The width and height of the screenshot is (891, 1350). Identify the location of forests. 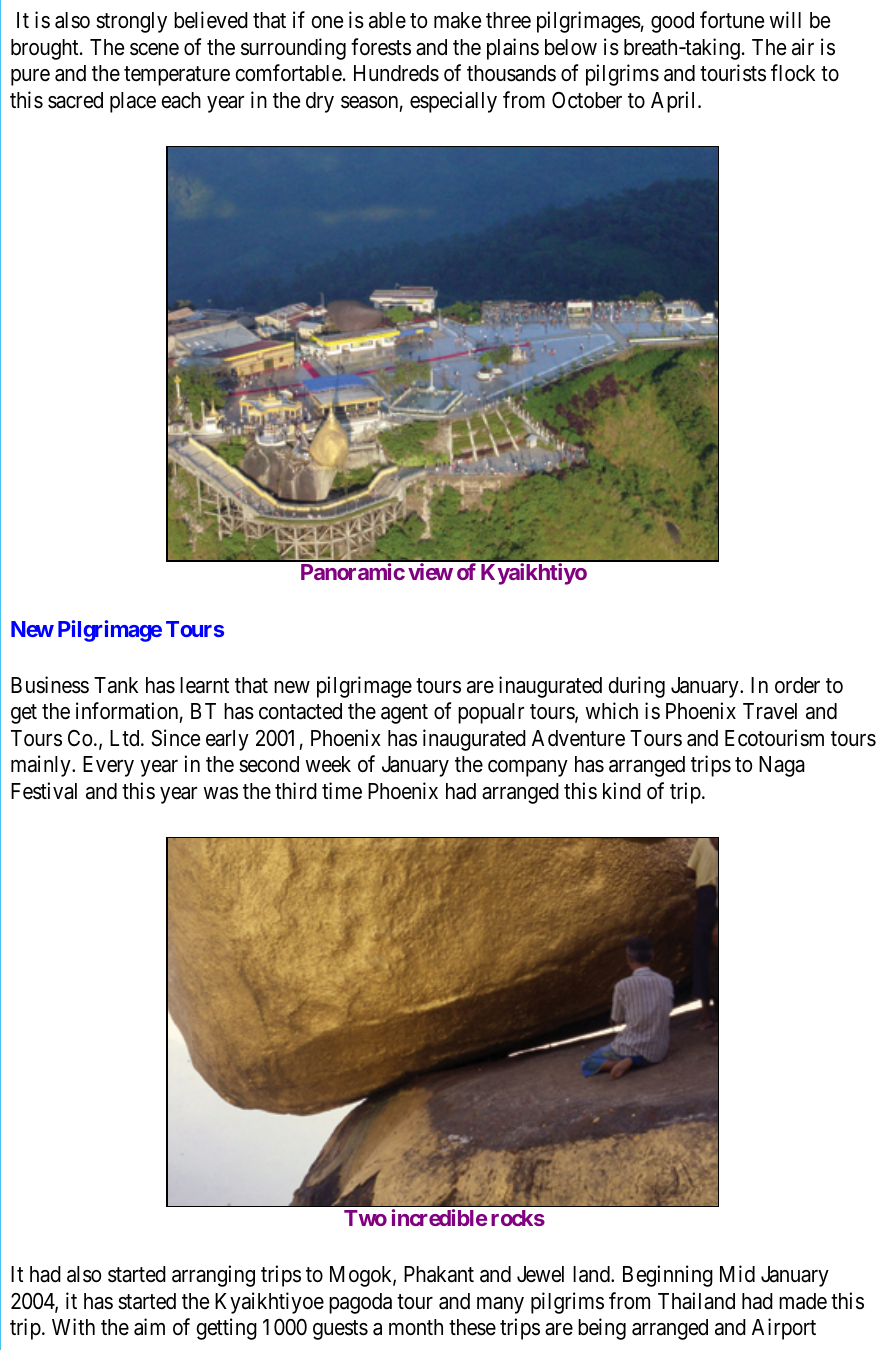
(381, 47).
